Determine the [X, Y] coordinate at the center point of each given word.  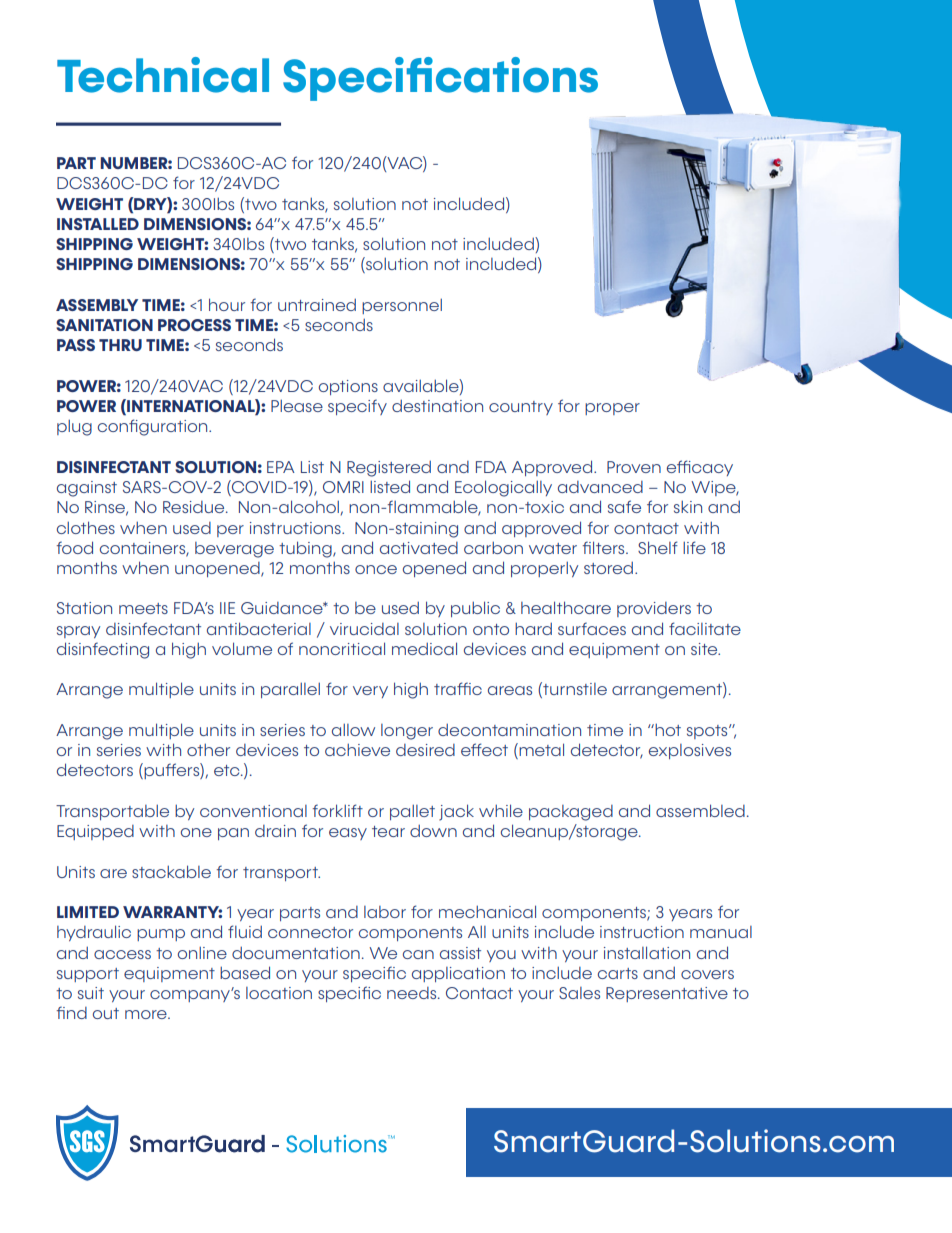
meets [143, 608]
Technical [163, 75]
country [521, 408]
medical [424, 648]
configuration [154, 427]
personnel [402, 306]
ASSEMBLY [97, 305]
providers [654, 609]
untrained [317, 304]
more [147, 1014]
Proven [634, 467]
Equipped [95, 832]
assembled [700, 810]
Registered [389, 468]
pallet [412, 812]
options [348, 387]
